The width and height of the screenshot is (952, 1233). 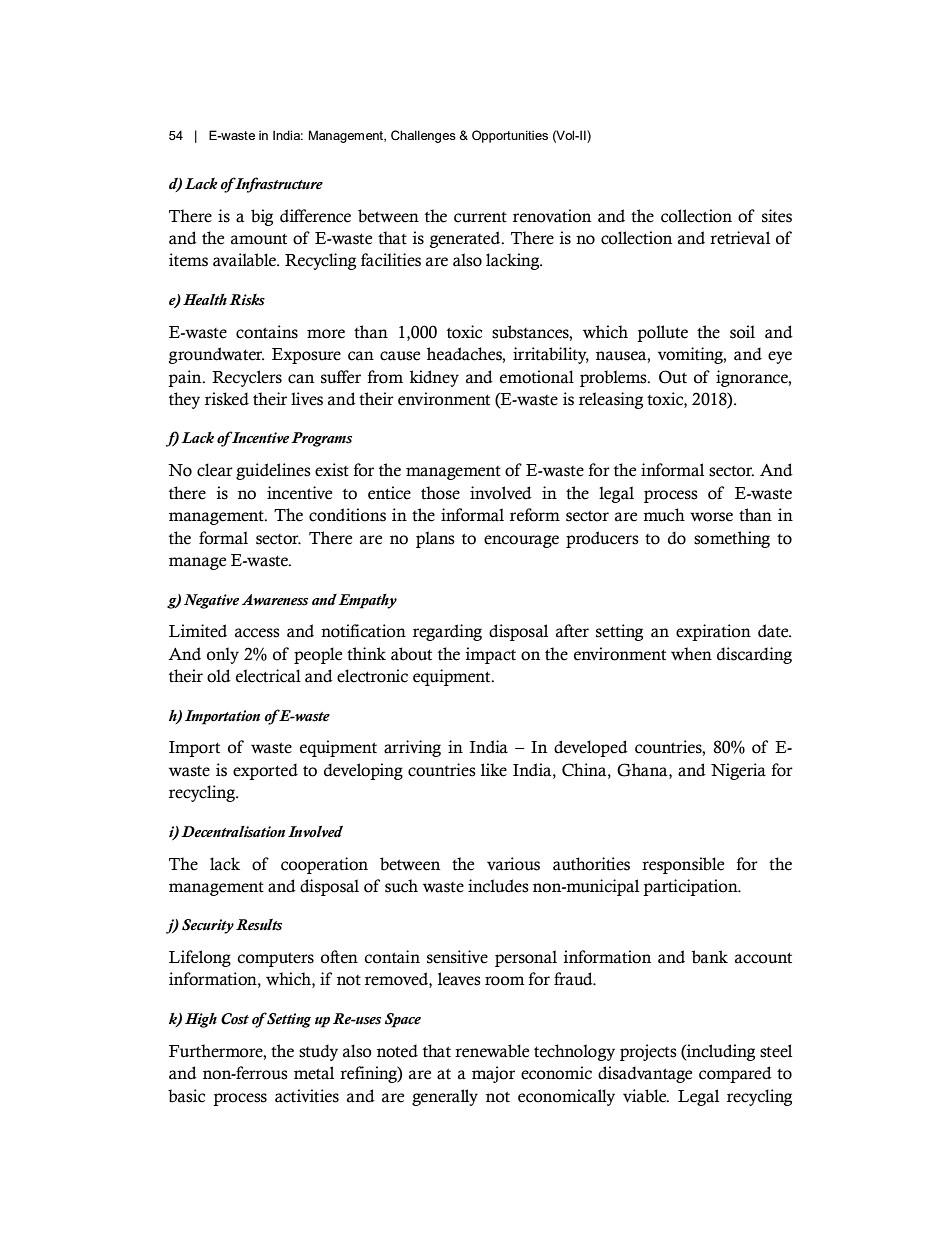 What do you see at coordinates (510, 136) in the screenshot?
I see `Opportunities` at bounding box center [510, 136].
